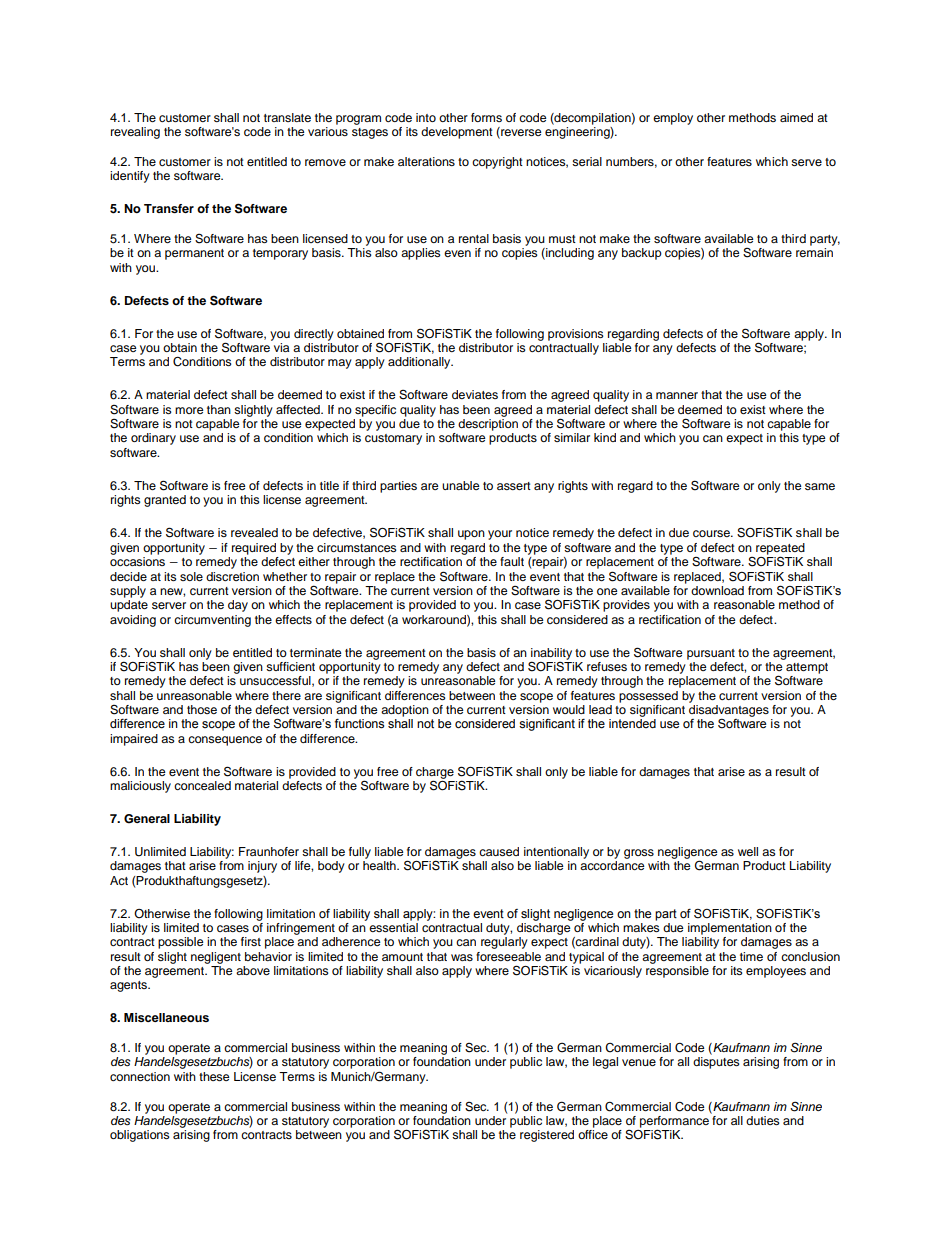 This screenshot has height=1233, width=952. Describe the element at coordinates (214, 1076) in the screenshot. I see `these` at that location.
